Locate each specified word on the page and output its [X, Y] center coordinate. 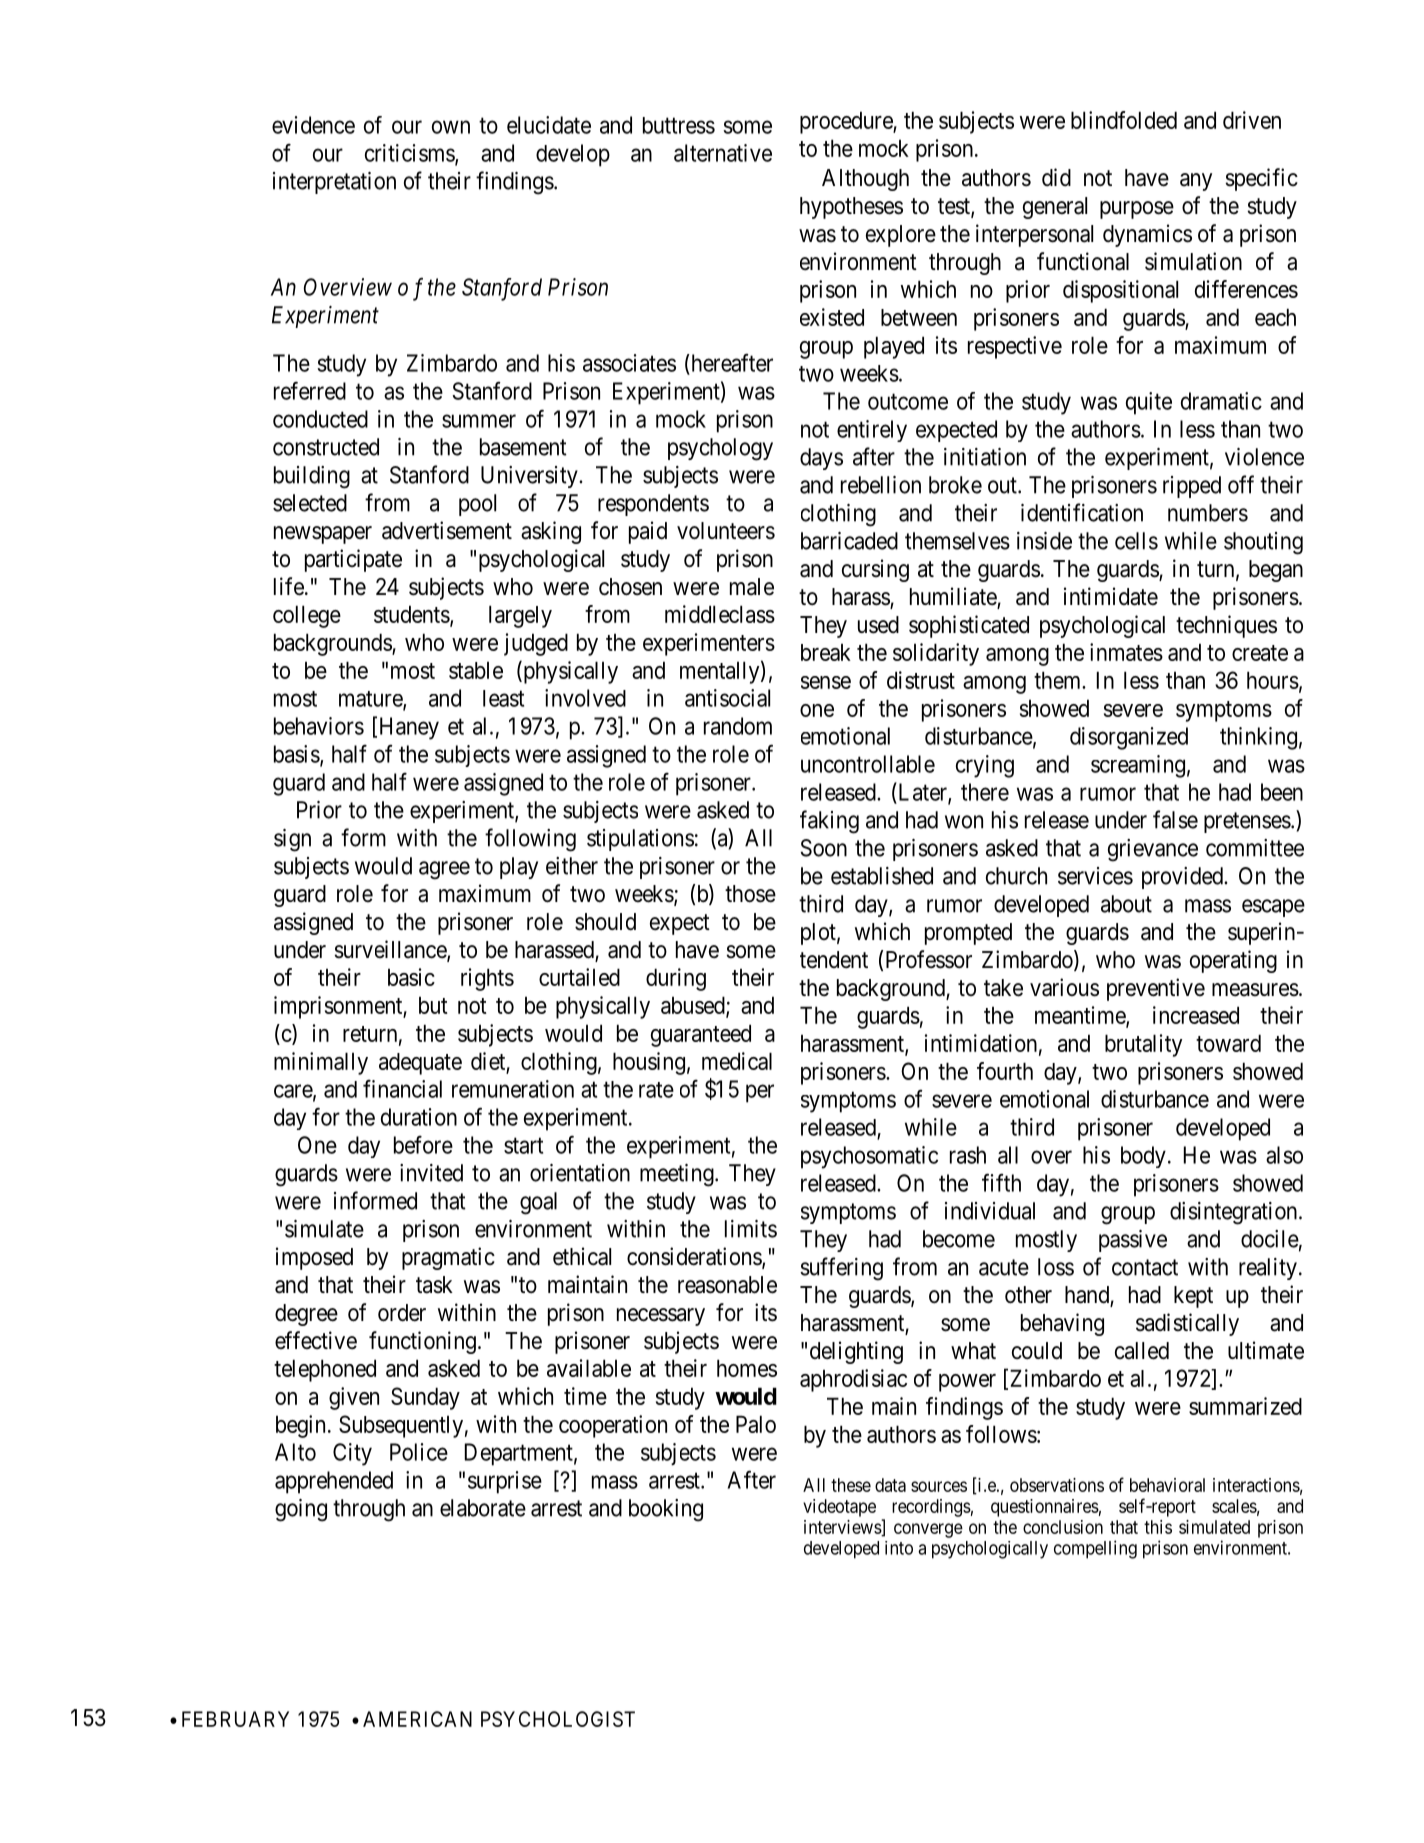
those [750, 894]
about [1126, 904]
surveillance [391, 950]
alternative [723, 153]
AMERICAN [417, 1719]
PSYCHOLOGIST [558, 1719]
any [1196, 182]
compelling [1095, 1549]
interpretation [334, 183]
